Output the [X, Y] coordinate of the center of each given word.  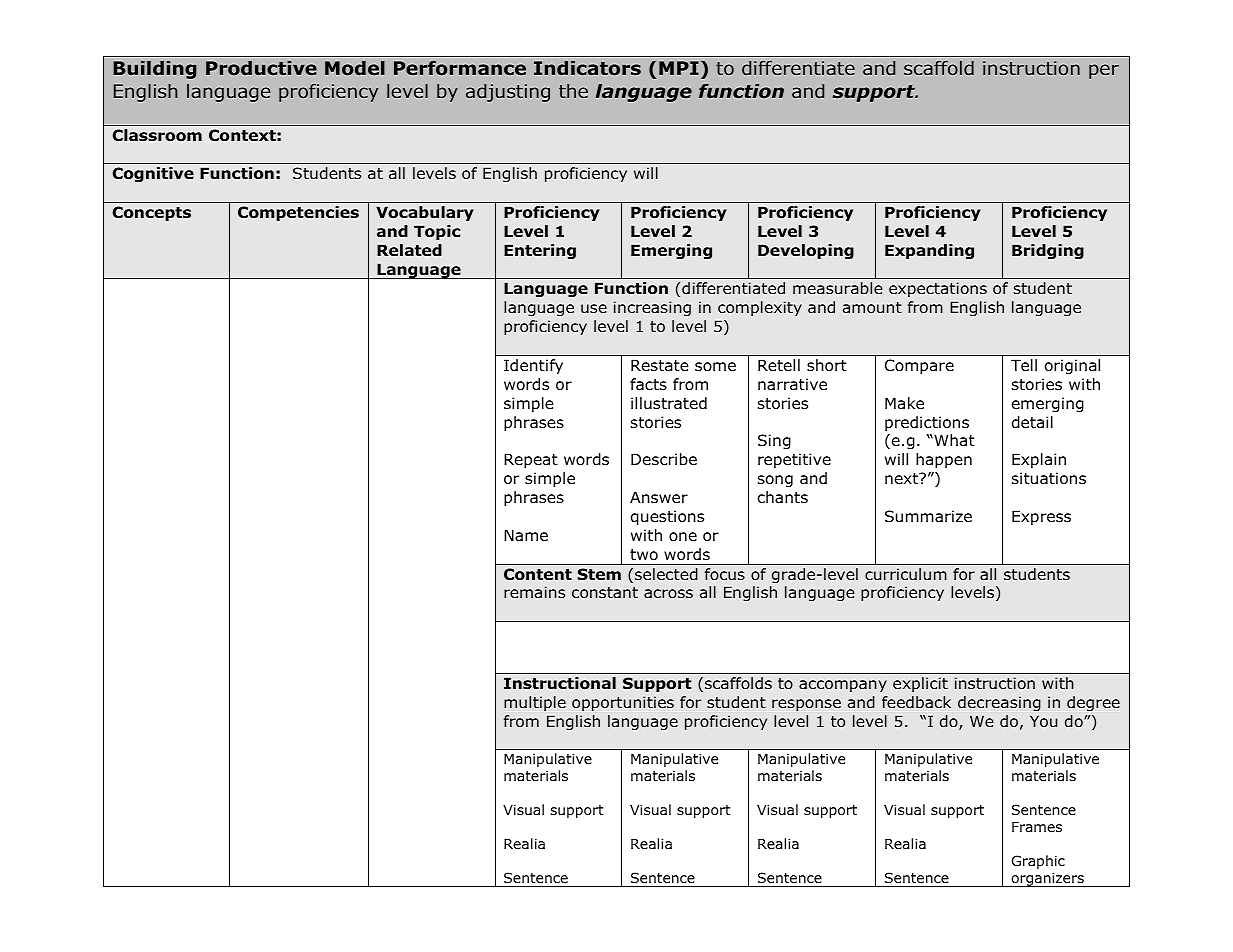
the [573, 91]
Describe [664, 459]
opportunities [623, 703]
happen [944, 460]
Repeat [531, 460]
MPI [679, 68]
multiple [535, 703]
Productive [261, 68]
